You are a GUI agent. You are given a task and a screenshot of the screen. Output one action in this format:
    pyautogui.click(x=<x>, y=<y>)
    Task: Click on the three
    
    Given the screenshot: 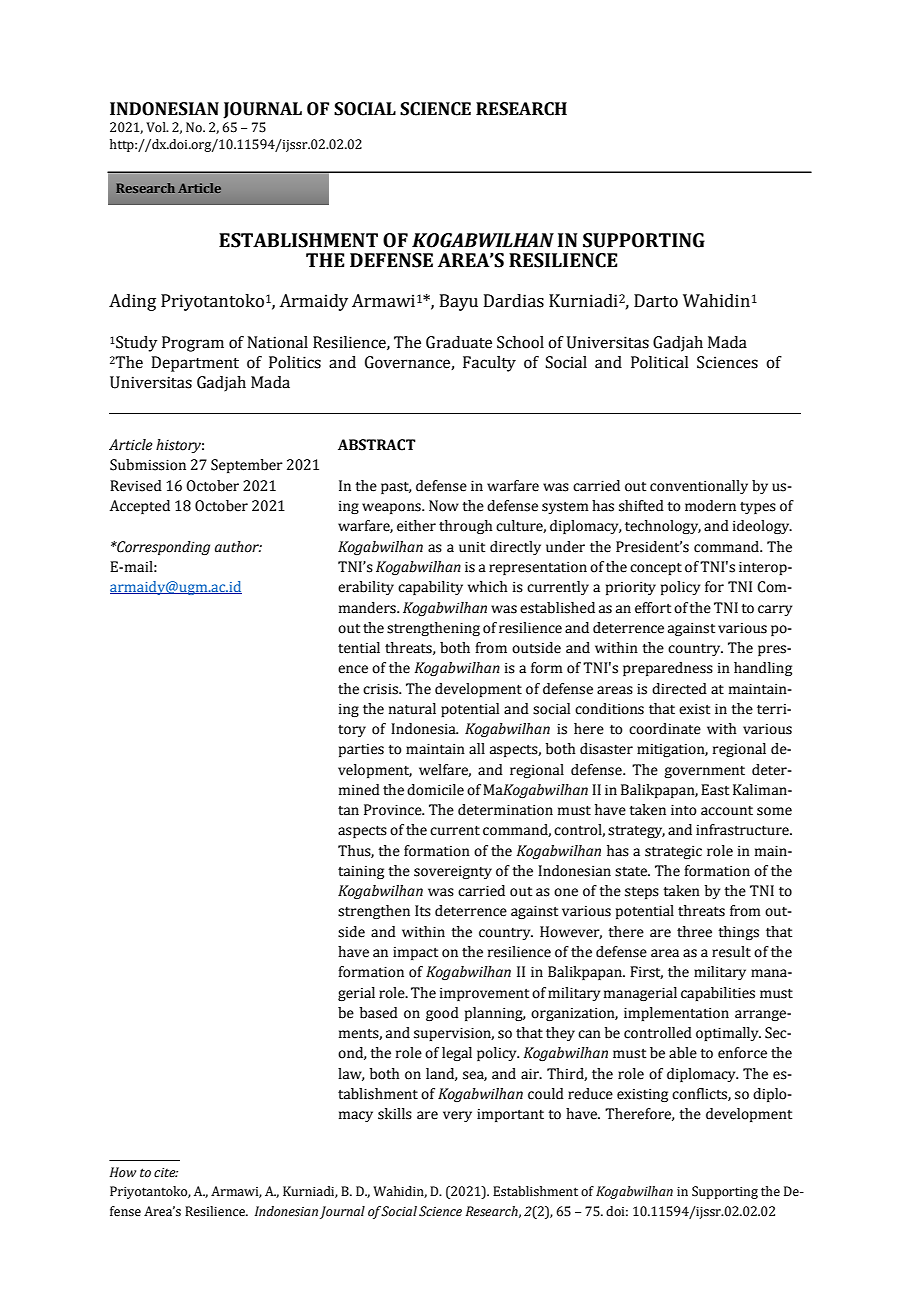 What is the action you would take?
    pyautogui.click(x=694, y=932)
